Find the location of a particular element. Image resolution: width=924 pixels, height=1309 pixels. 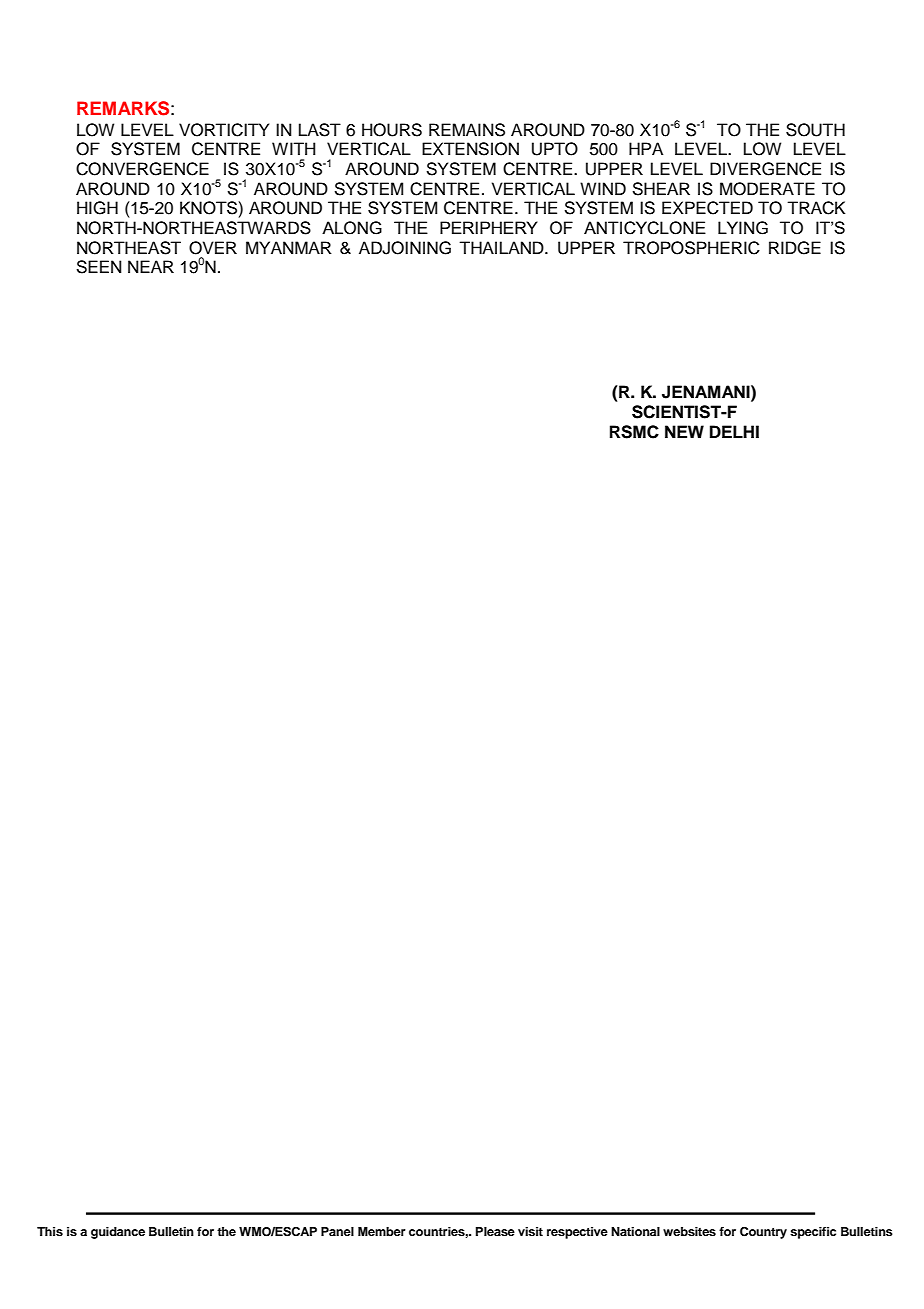

NEAR is located at coordinates (151, 266).
